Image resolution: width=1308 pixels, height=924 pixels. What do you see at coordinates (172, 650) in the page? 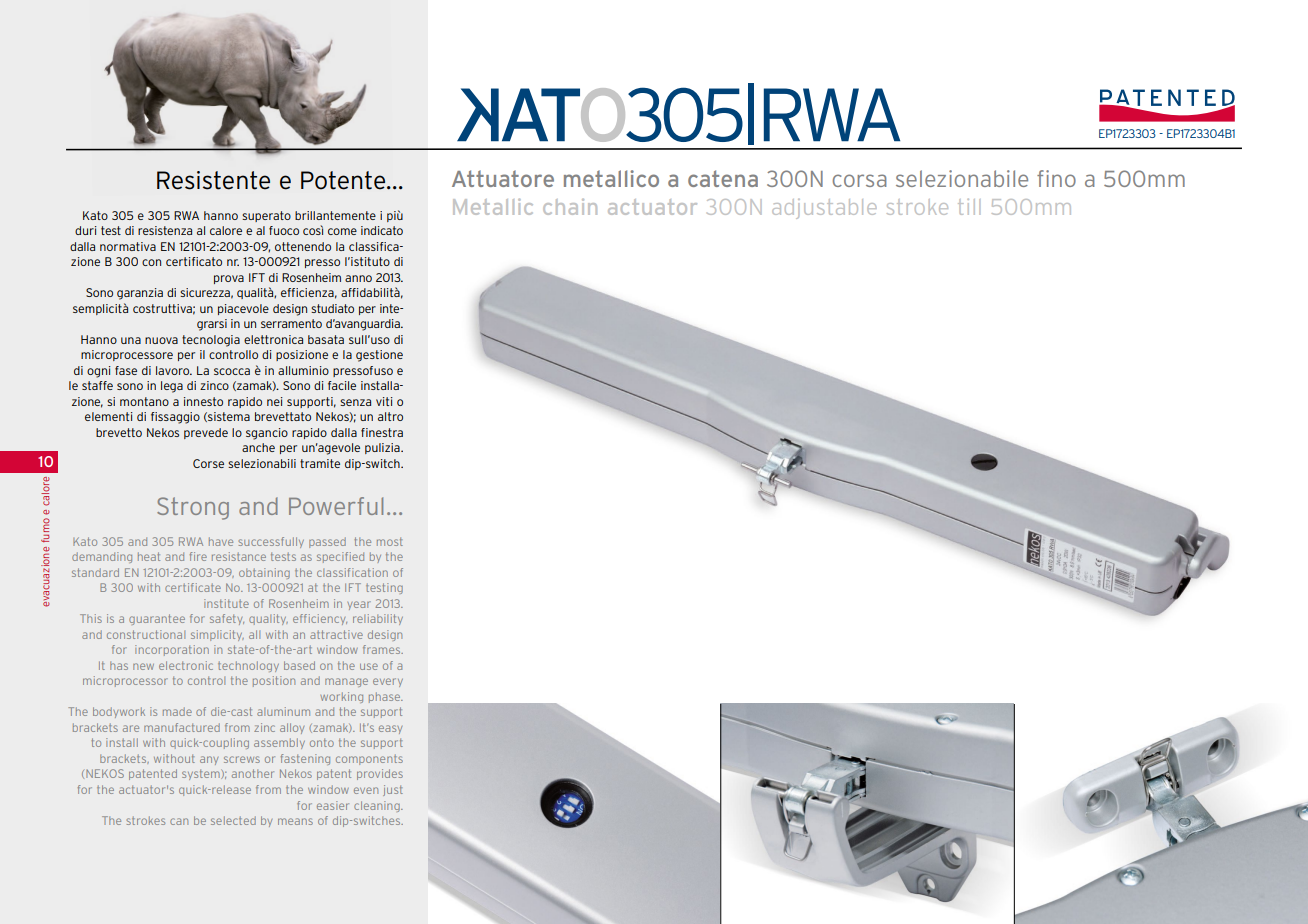
I see `incorporation` at bounding box center [172, 650].
